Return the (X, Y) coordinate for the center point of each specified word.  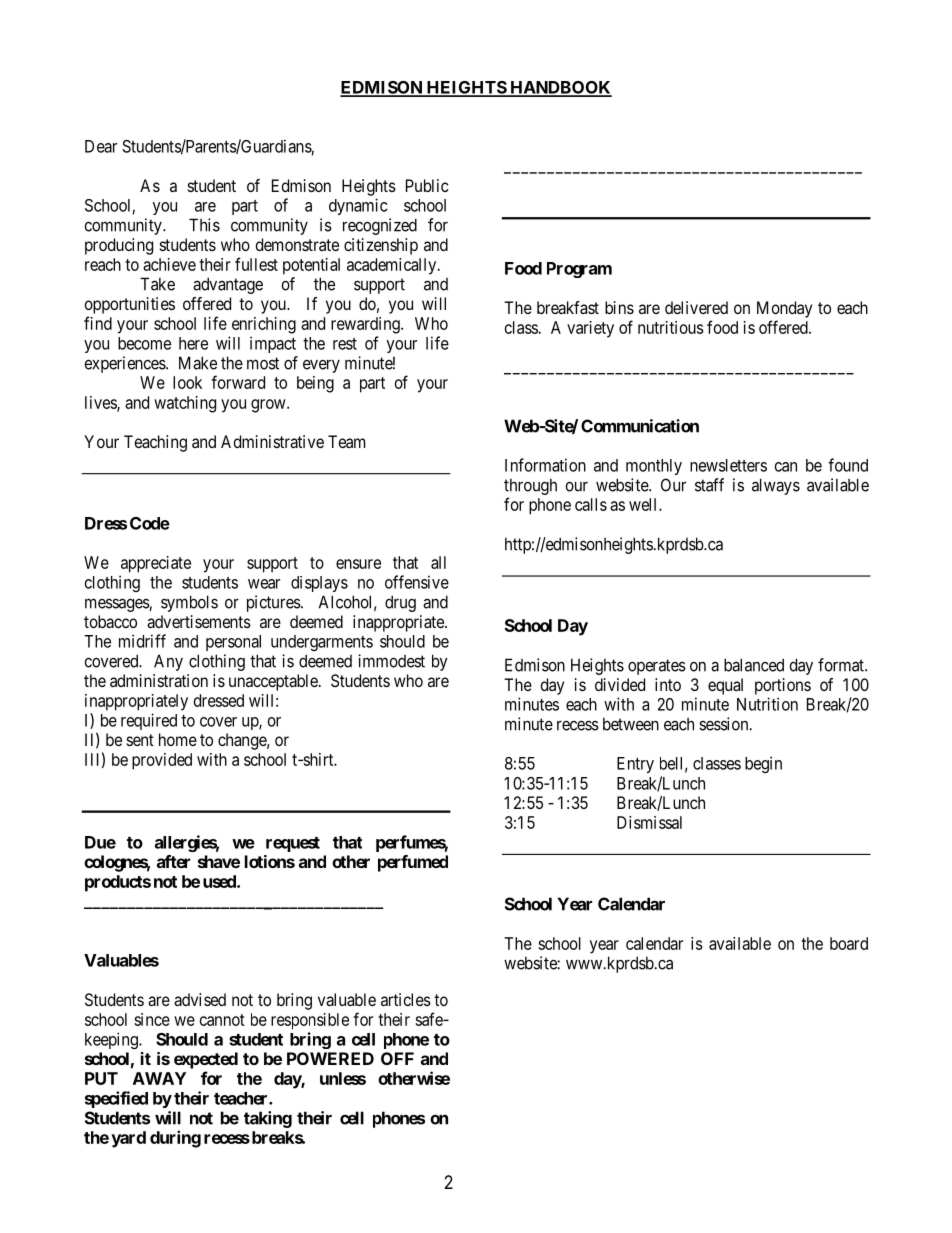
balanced (754, 665)
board (849, 943)
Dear (101, 146)
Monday (784, 309)
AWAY (159, 1078)
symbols (189, 603)
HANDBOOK (560, 88)
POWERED (330, 1058)
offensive (417, 582)
